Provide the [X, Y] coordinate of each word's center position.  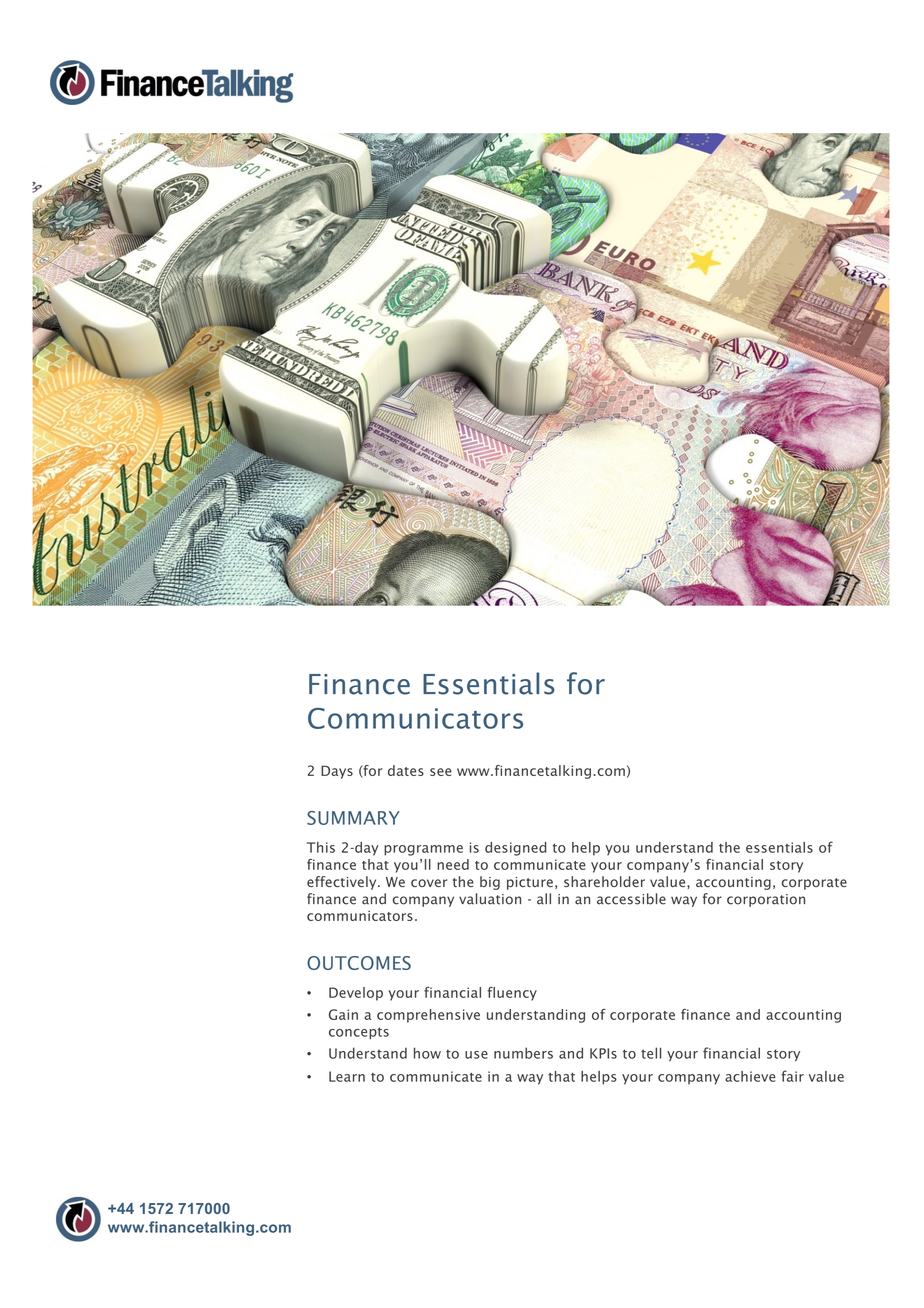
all [544, 899]
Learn [347, 1076]
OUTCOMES [359, 963]
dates [406, 770]
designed [516, 849]
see [441, 772]
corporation [766, 900]
